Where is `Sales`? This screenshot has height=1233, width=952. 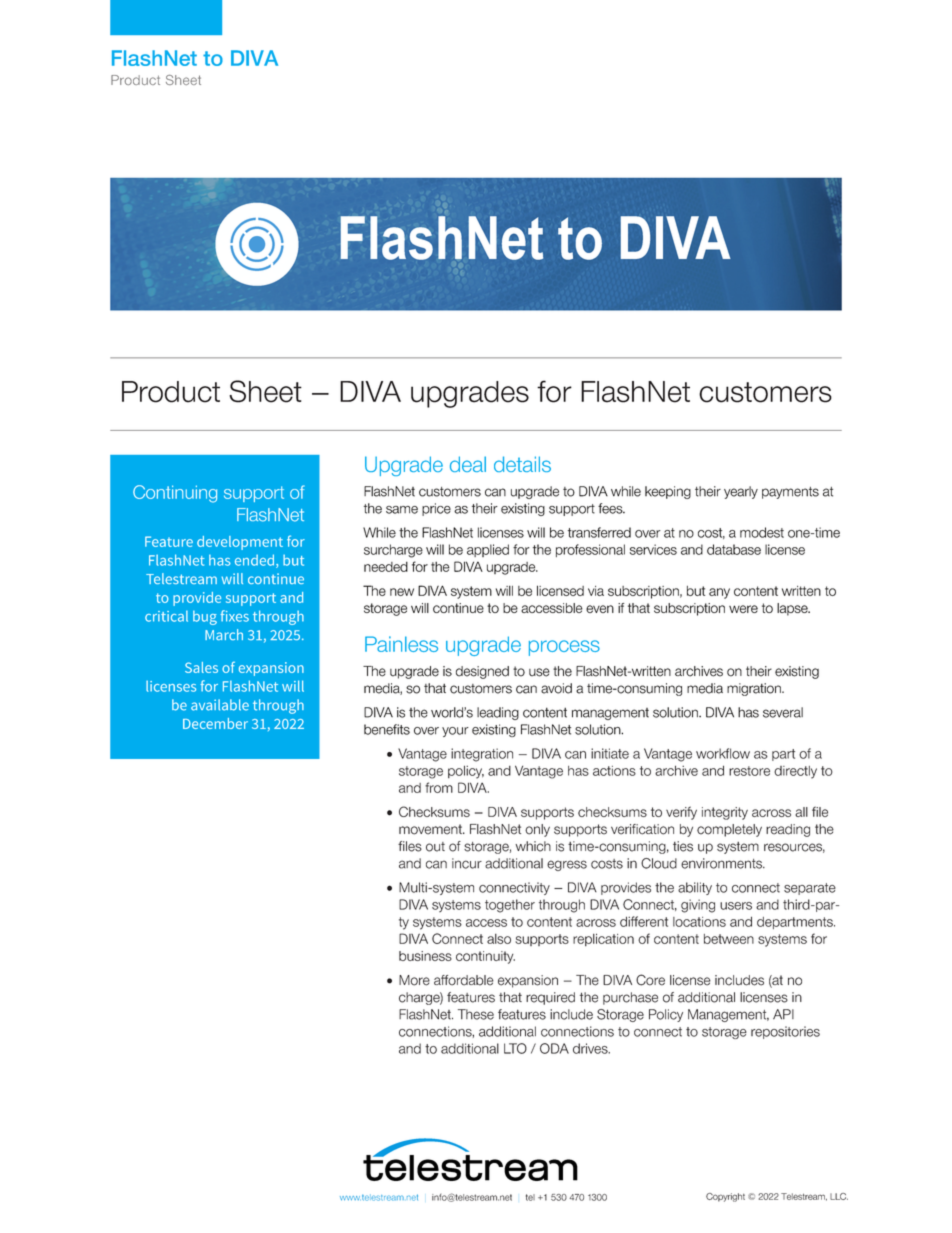
Sales is located at coordinates (201, 667).
